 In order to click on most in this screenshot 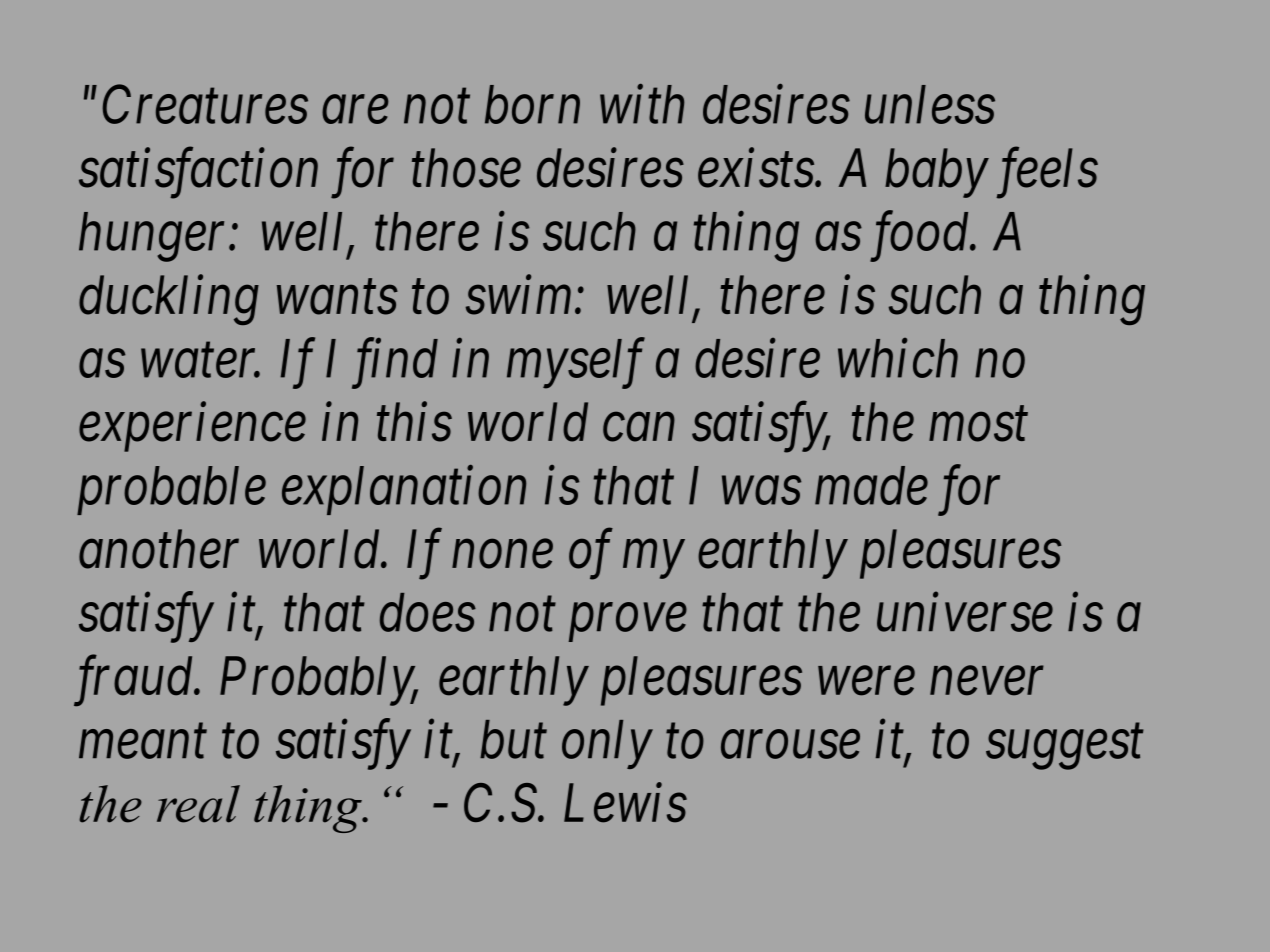, I will do `click(978, 426)`.
